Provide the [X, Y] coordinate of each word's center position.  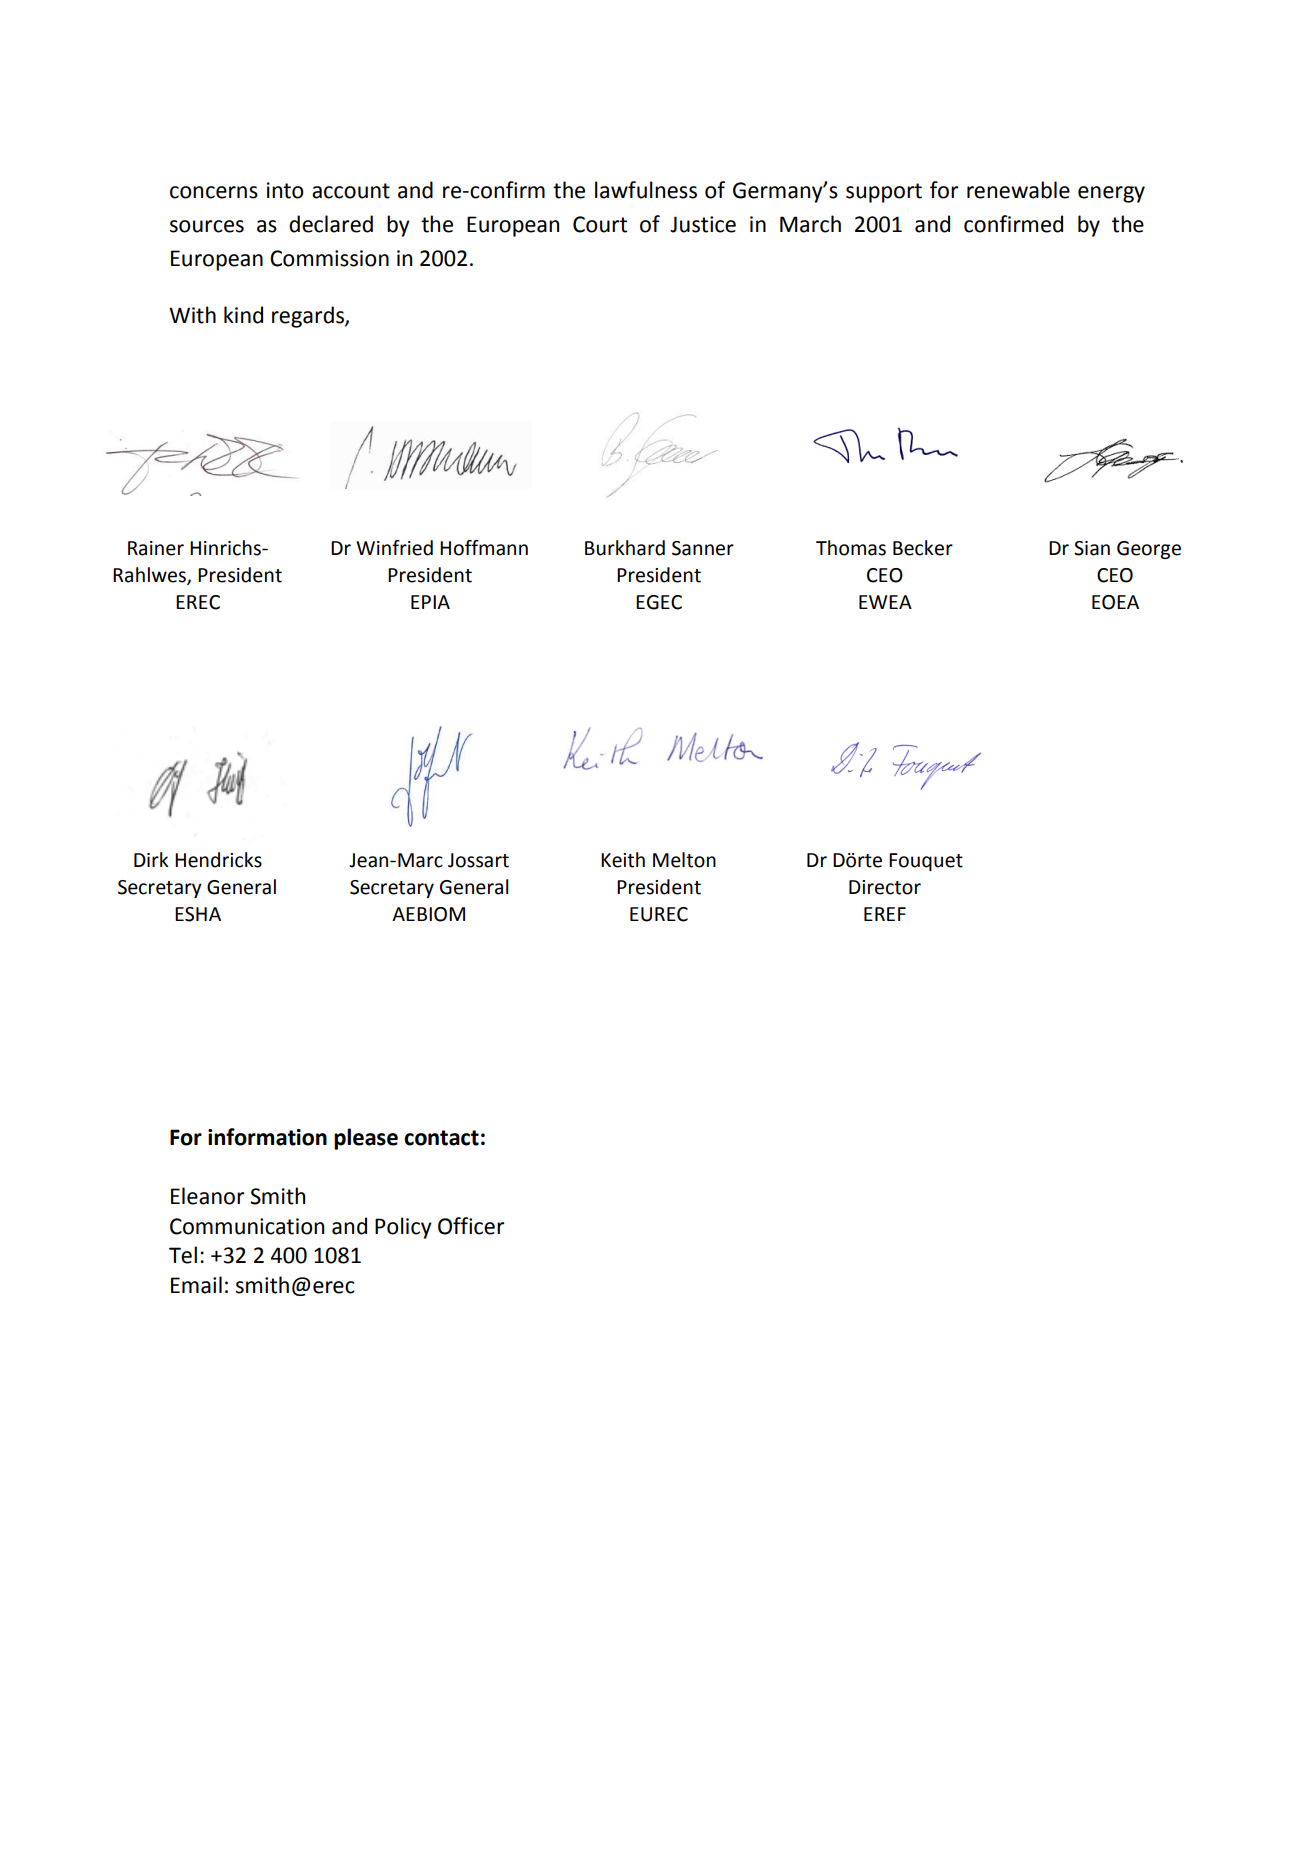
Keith [623, 860]
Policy [403, 1228]
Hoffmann [484, 548]
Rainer [156, 548]
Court [600, 224]
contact [441, 1138]
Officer [471, 1226]
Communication [247, 1226]
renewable [1018, 190]
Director [885, 887]
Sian [1092, 548]
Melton [684, 860]
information [267, 1137]
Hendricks [218, 860]
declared [331, 224]
